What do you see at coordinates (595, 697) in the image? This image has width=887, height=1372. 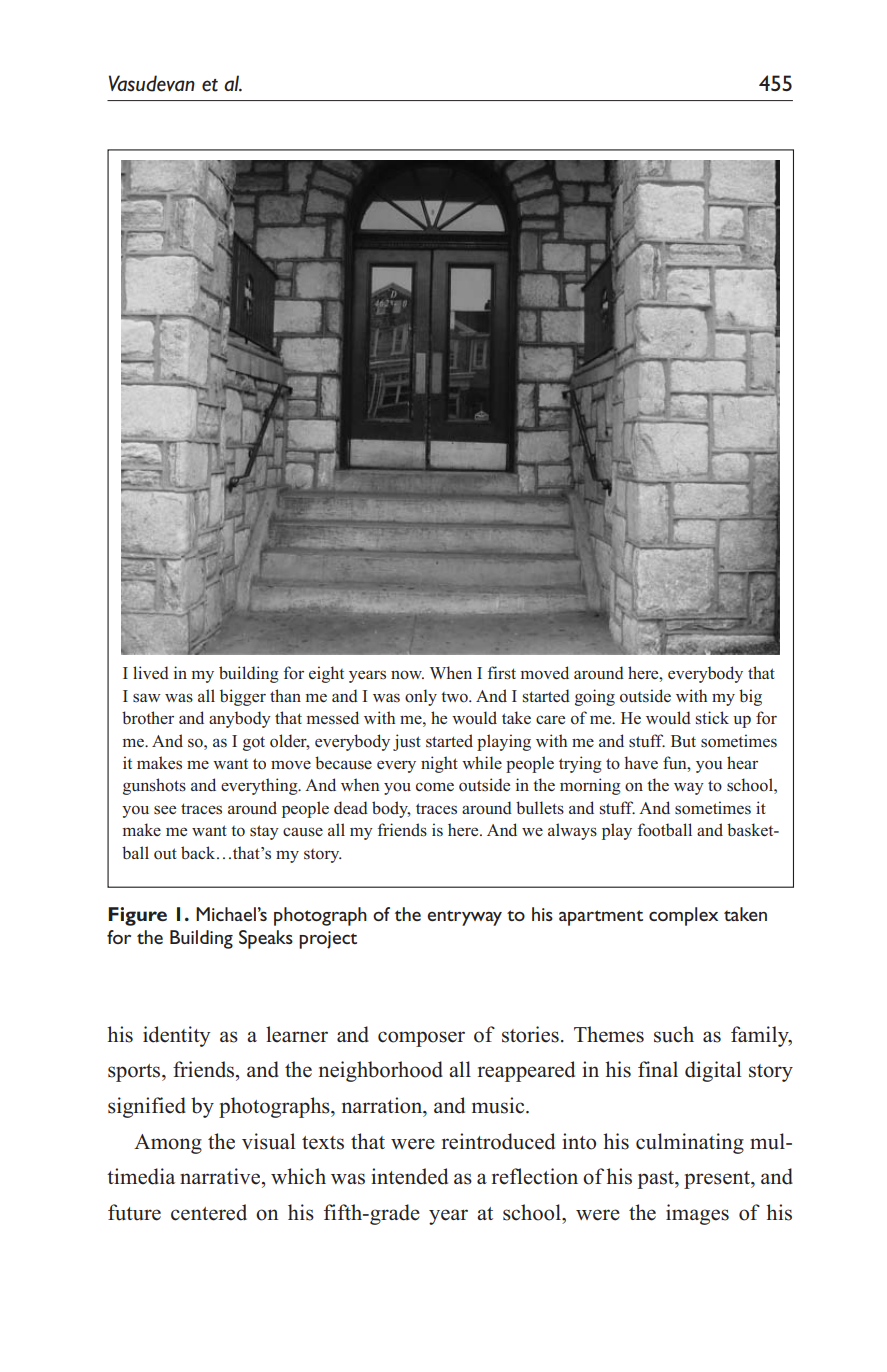 I see `going` at bounding box center [595, 697].
